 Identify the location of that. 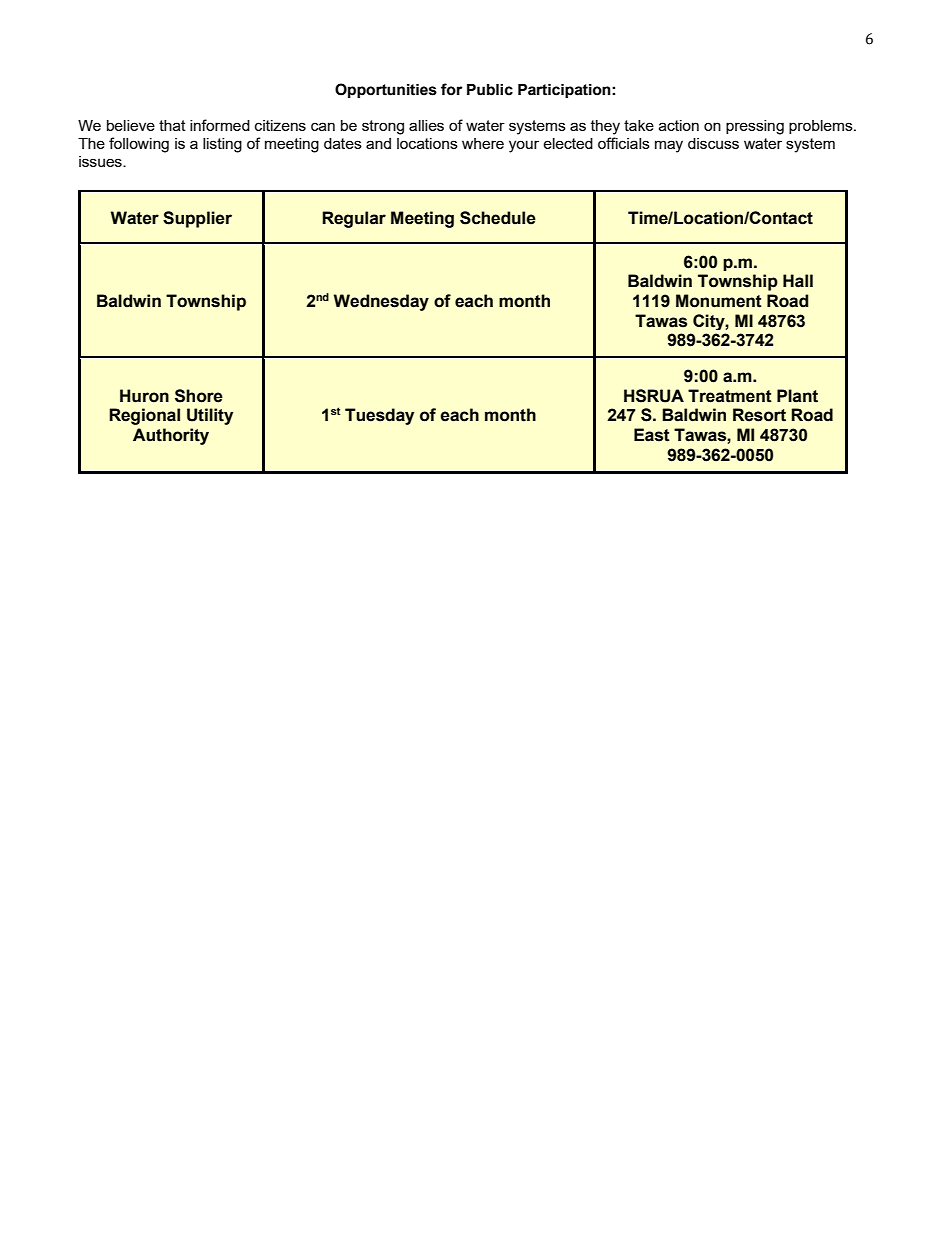
(172, 125).
